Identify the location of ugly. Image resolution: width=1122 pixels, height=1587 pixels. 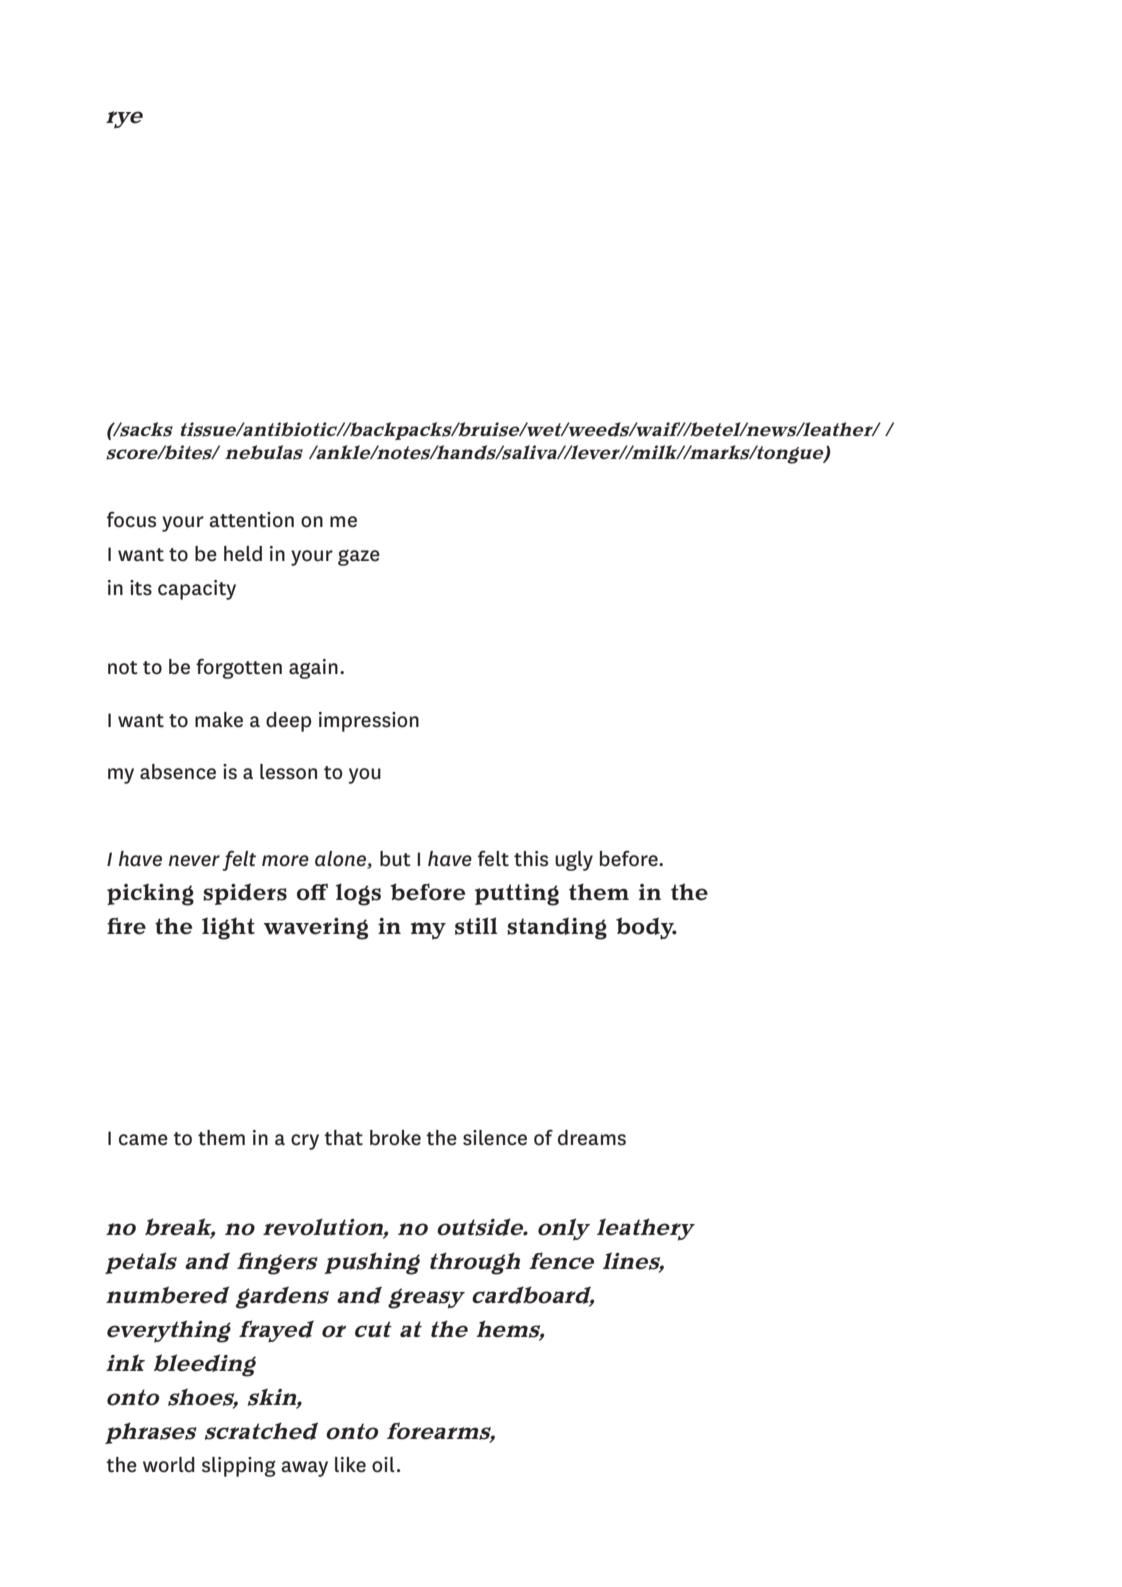
(574, 861).
